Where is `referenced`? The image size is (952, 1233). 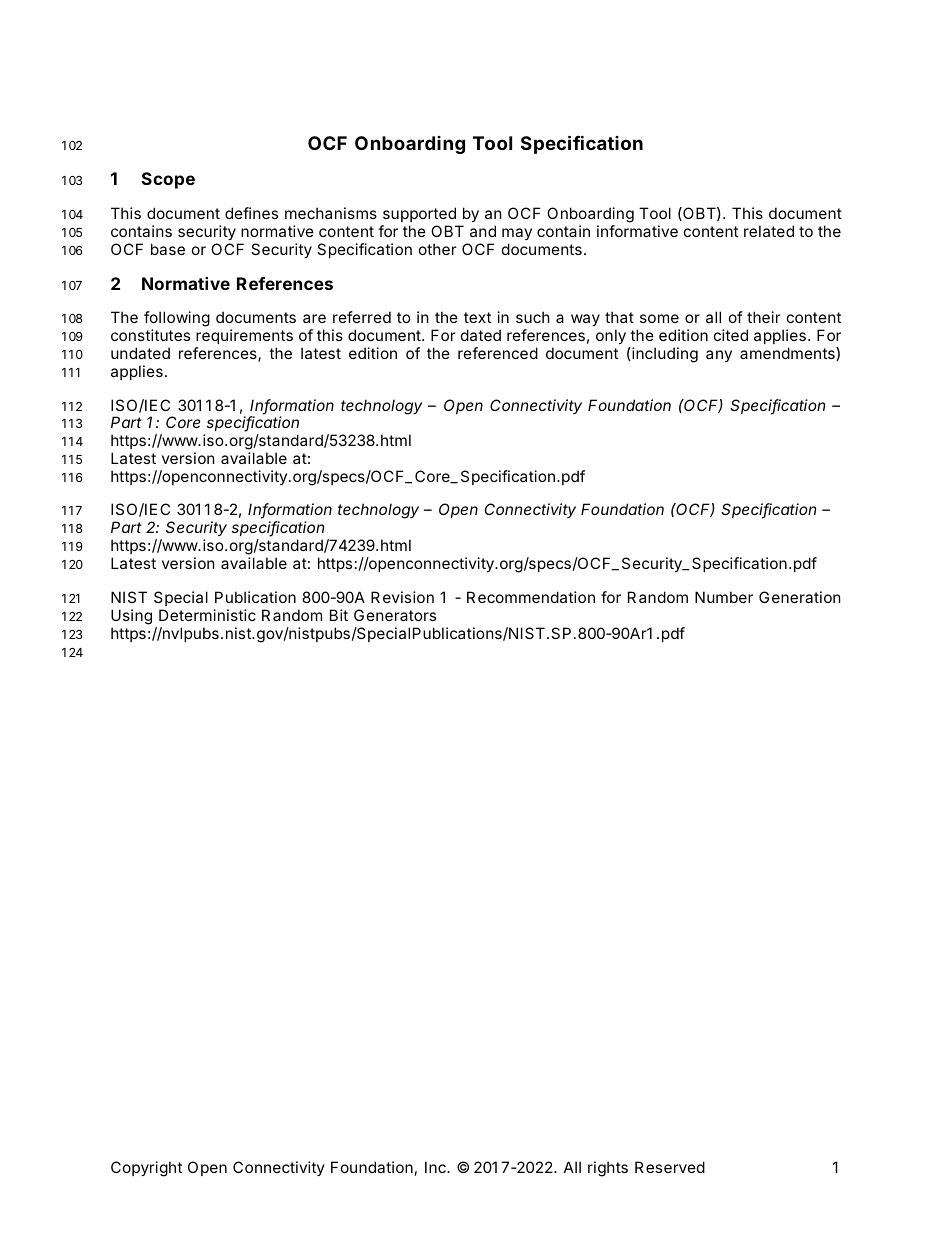
referenced is located at coordinates (498, 353).
